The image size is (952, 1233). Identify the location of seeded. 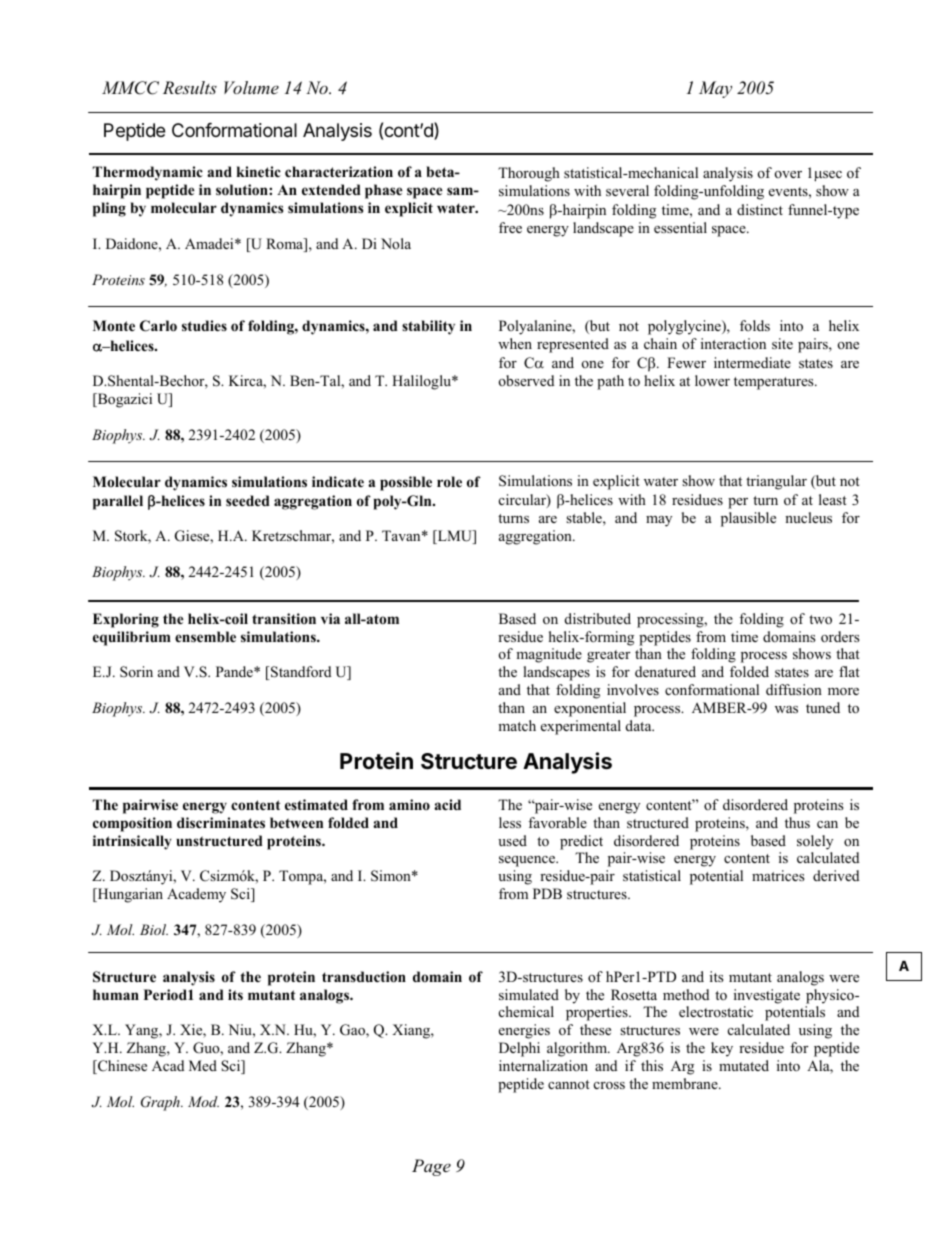
(248, 500).
